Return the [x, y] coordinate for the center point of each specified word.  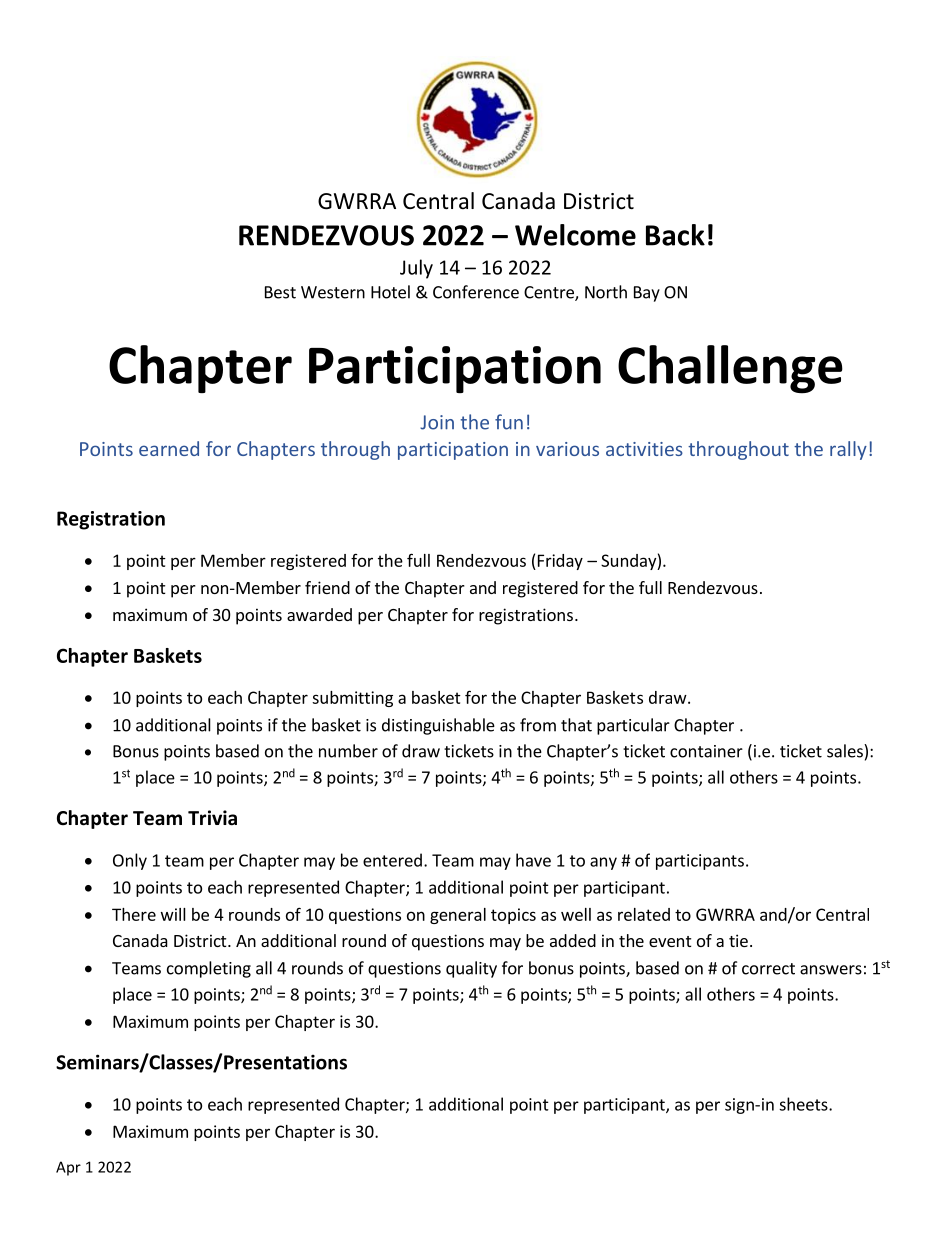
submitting [352, 699]
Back [675, 235]
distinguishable [438, 726]
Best [280, 292]
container [706, 751]
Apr [68, 1168]
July [416, 269]
